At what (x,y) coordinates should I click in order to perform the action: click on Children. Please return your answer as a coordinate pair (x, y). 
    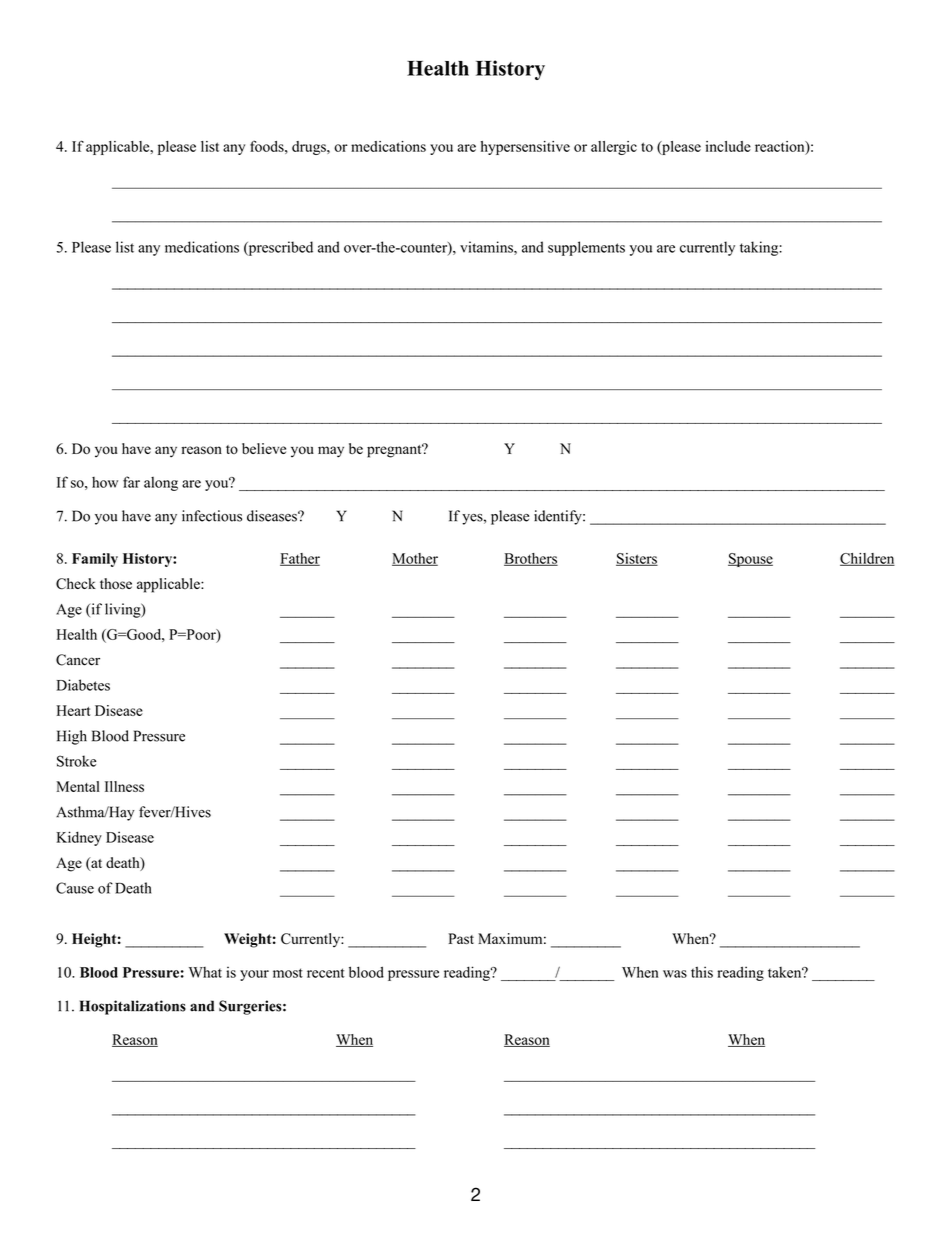
    Looking at the image, I should click on (867, 559).
